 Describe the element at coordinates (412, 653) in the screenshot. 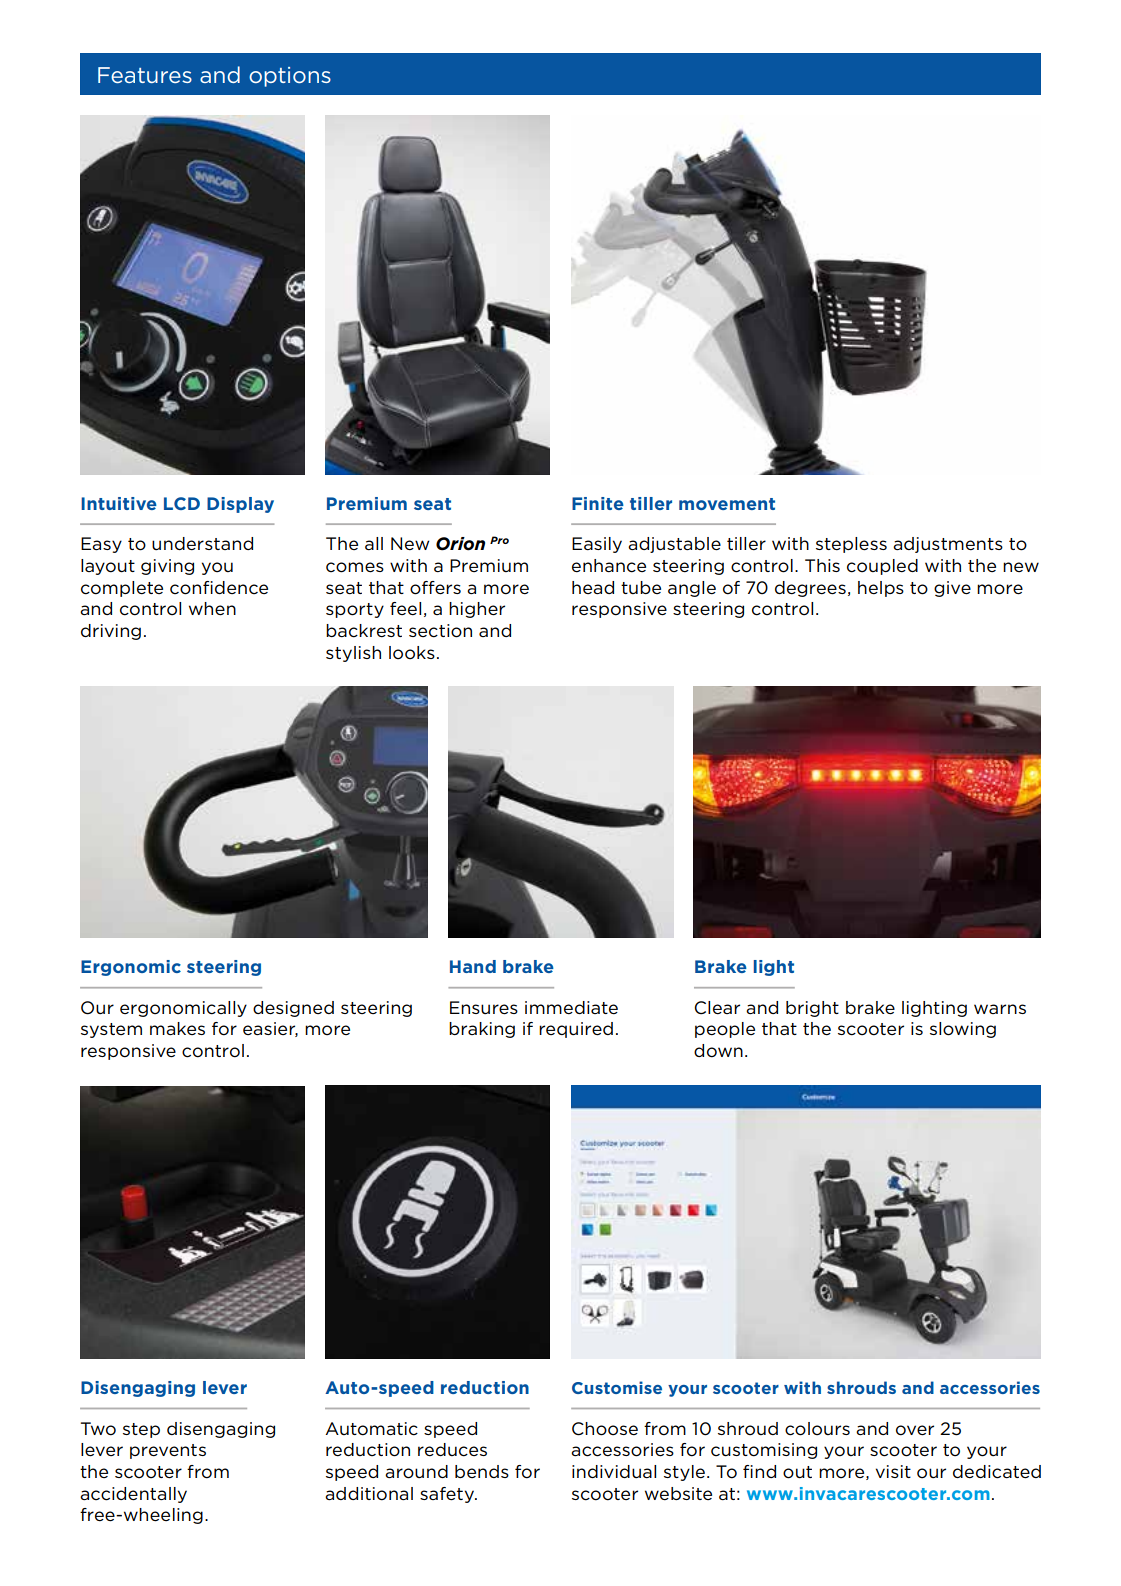

I see `looks` at that location.
